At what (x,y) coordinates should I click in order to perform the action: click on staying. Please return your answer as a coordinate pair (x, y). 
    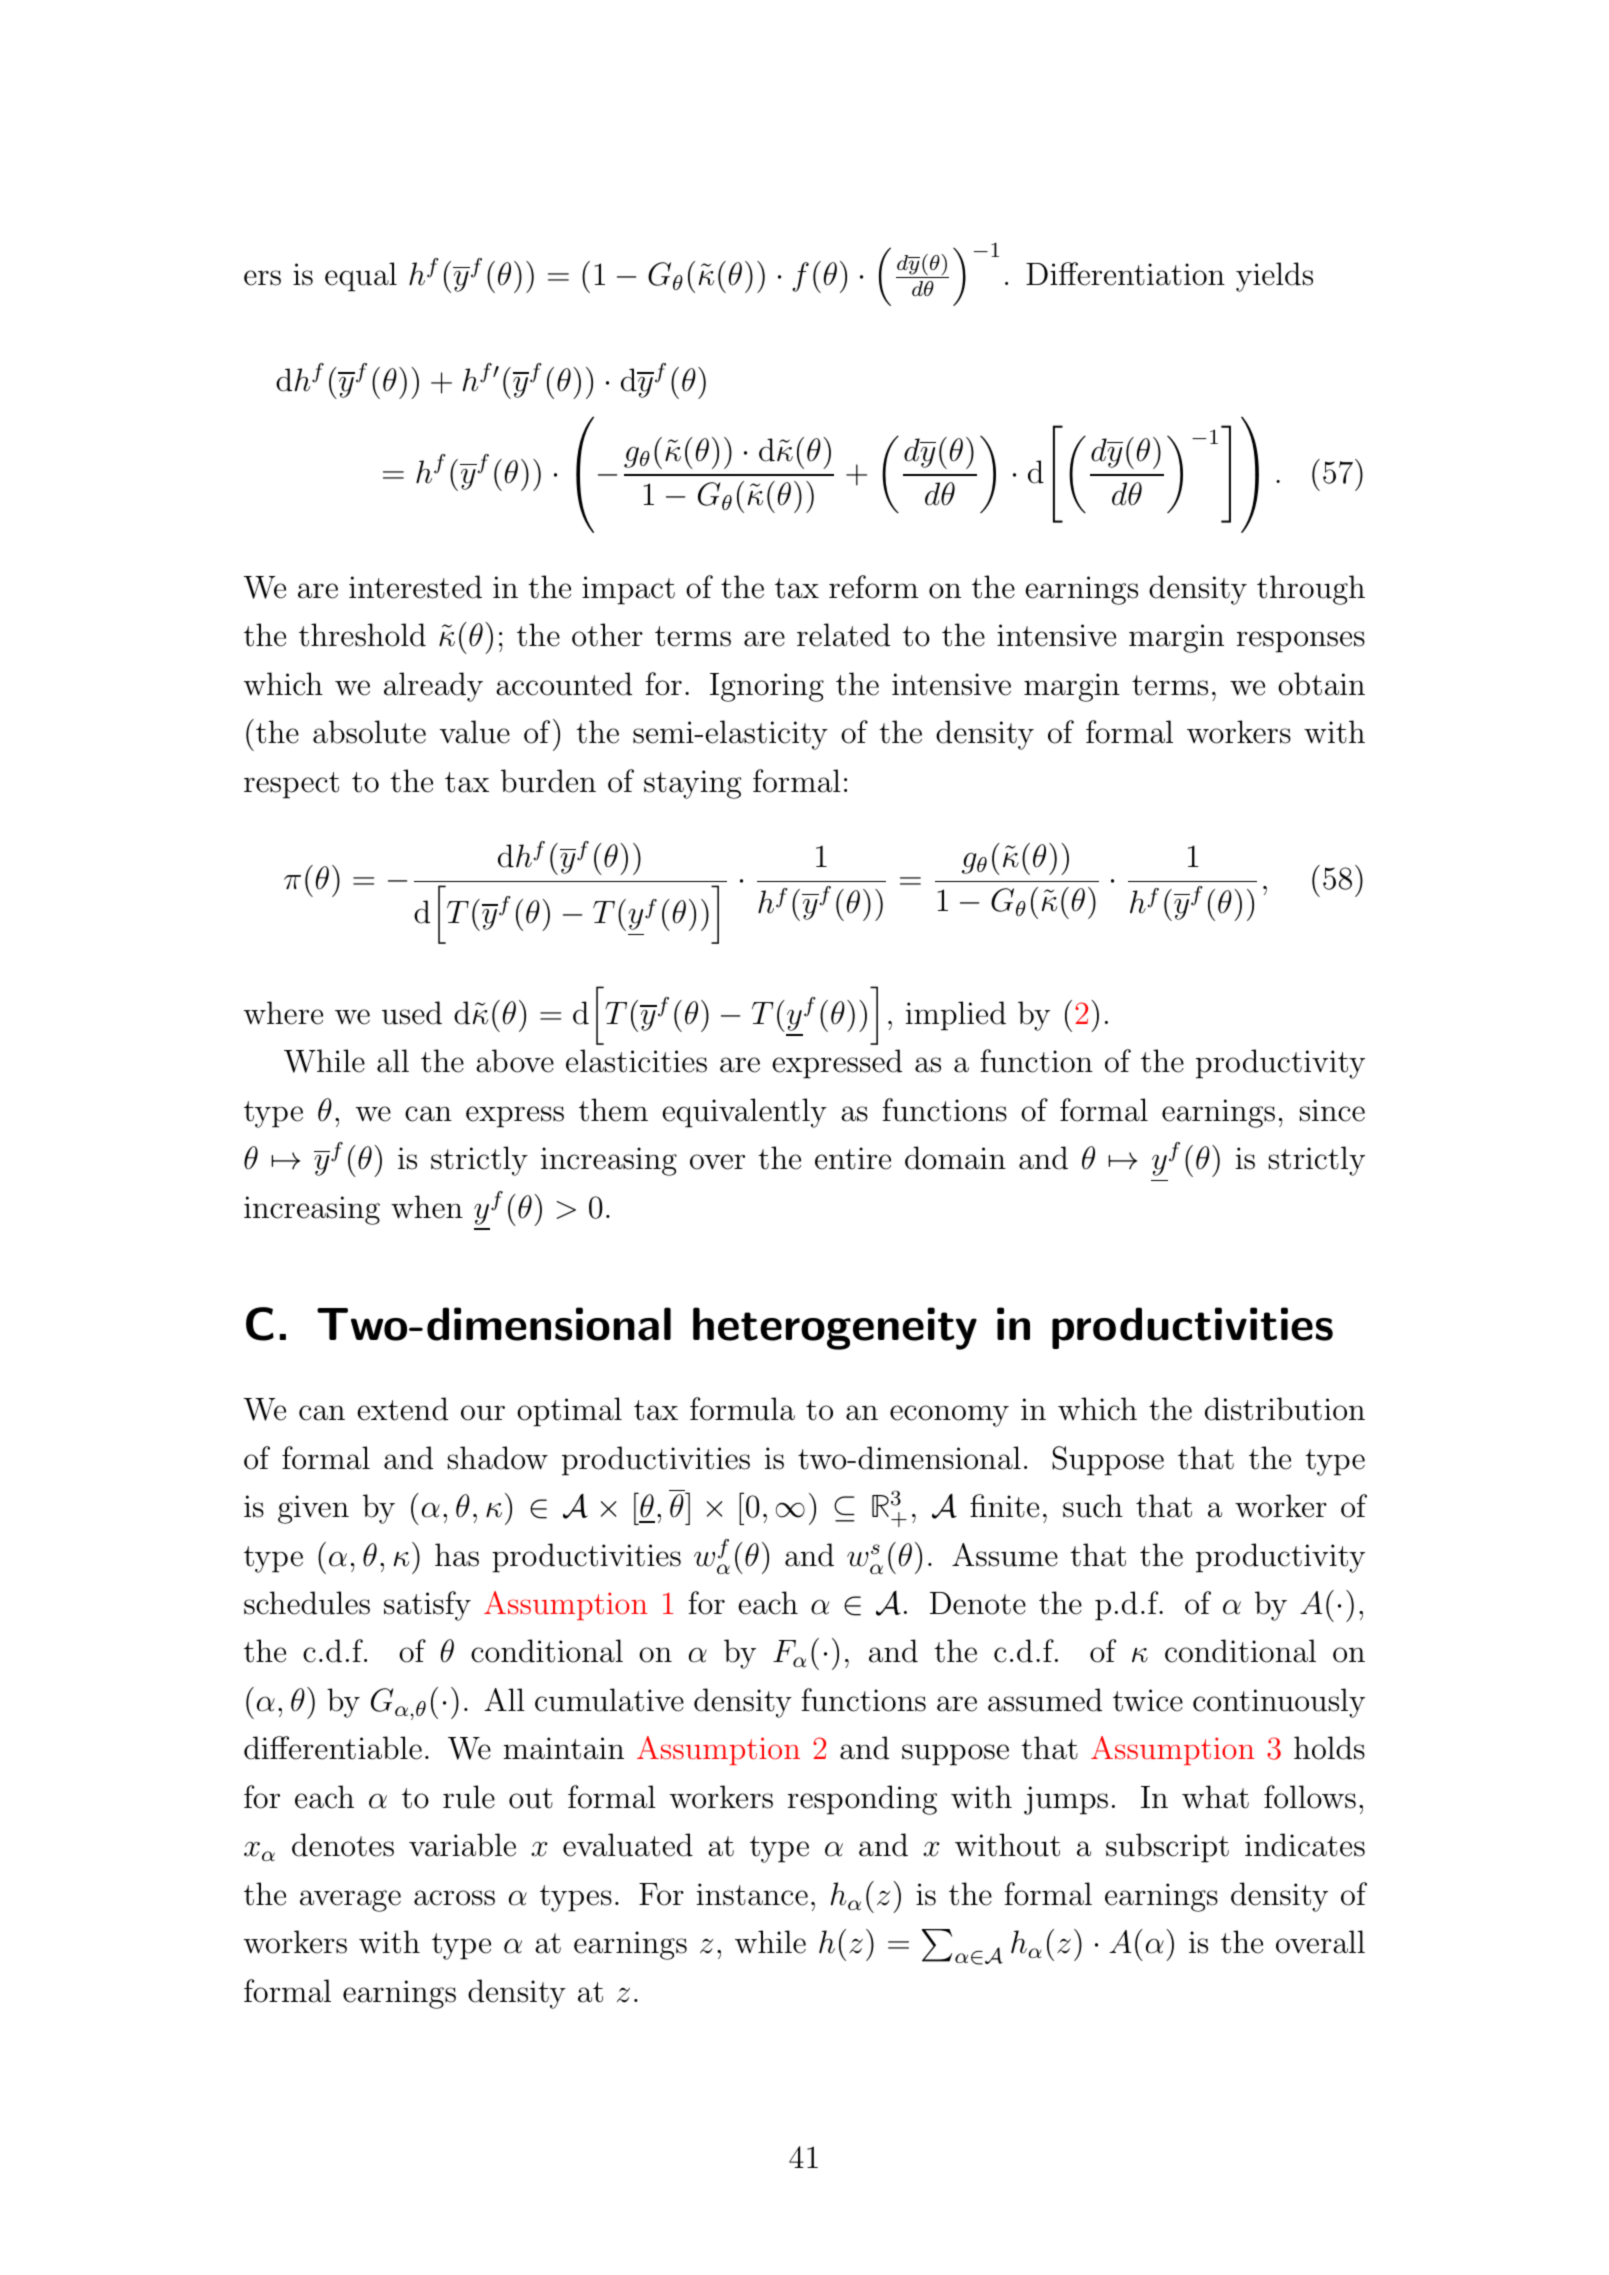
    Looking at the image, I should click on (693, 784).
